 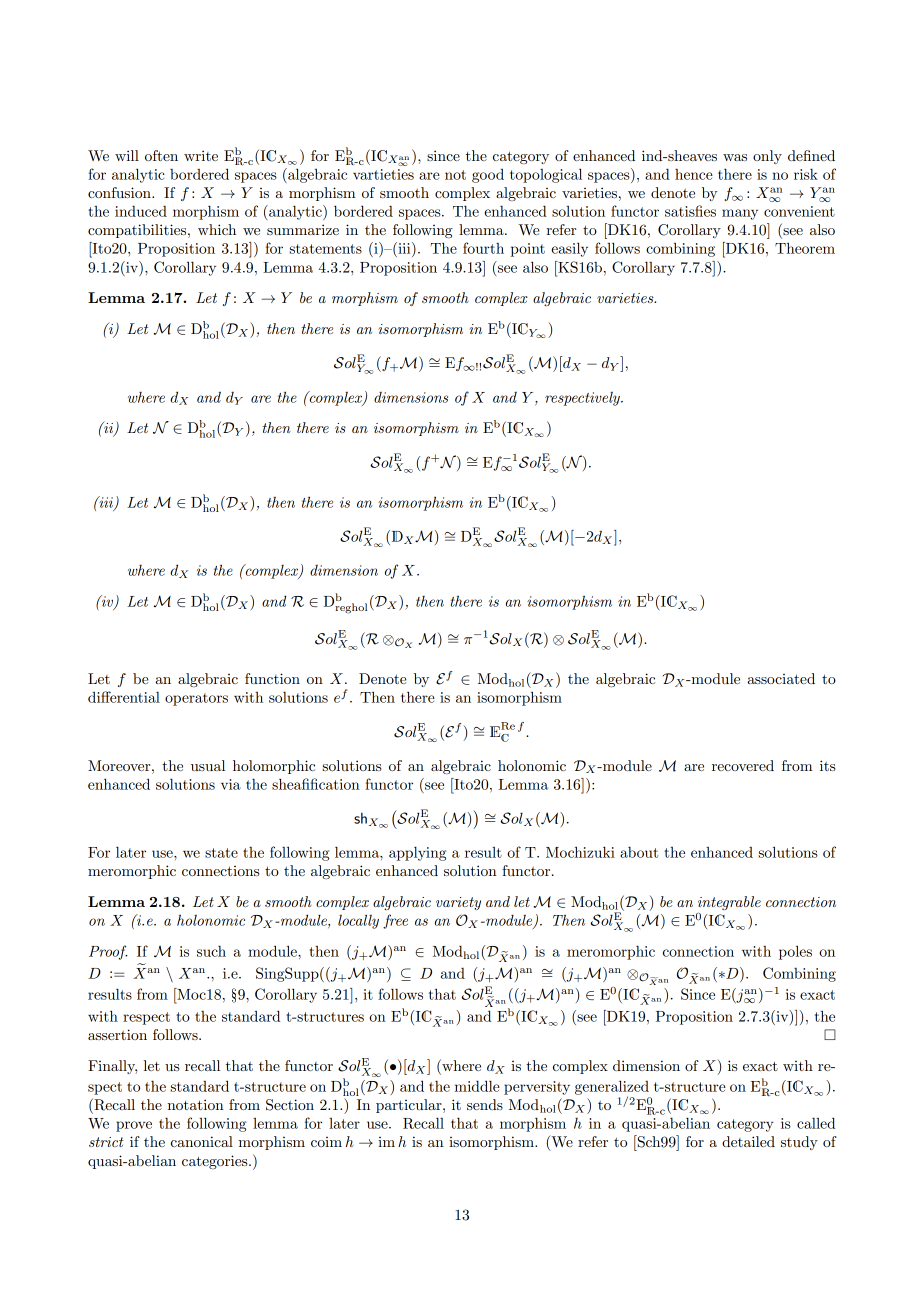 I want to click on sends, so click(x=485, y=1104).
